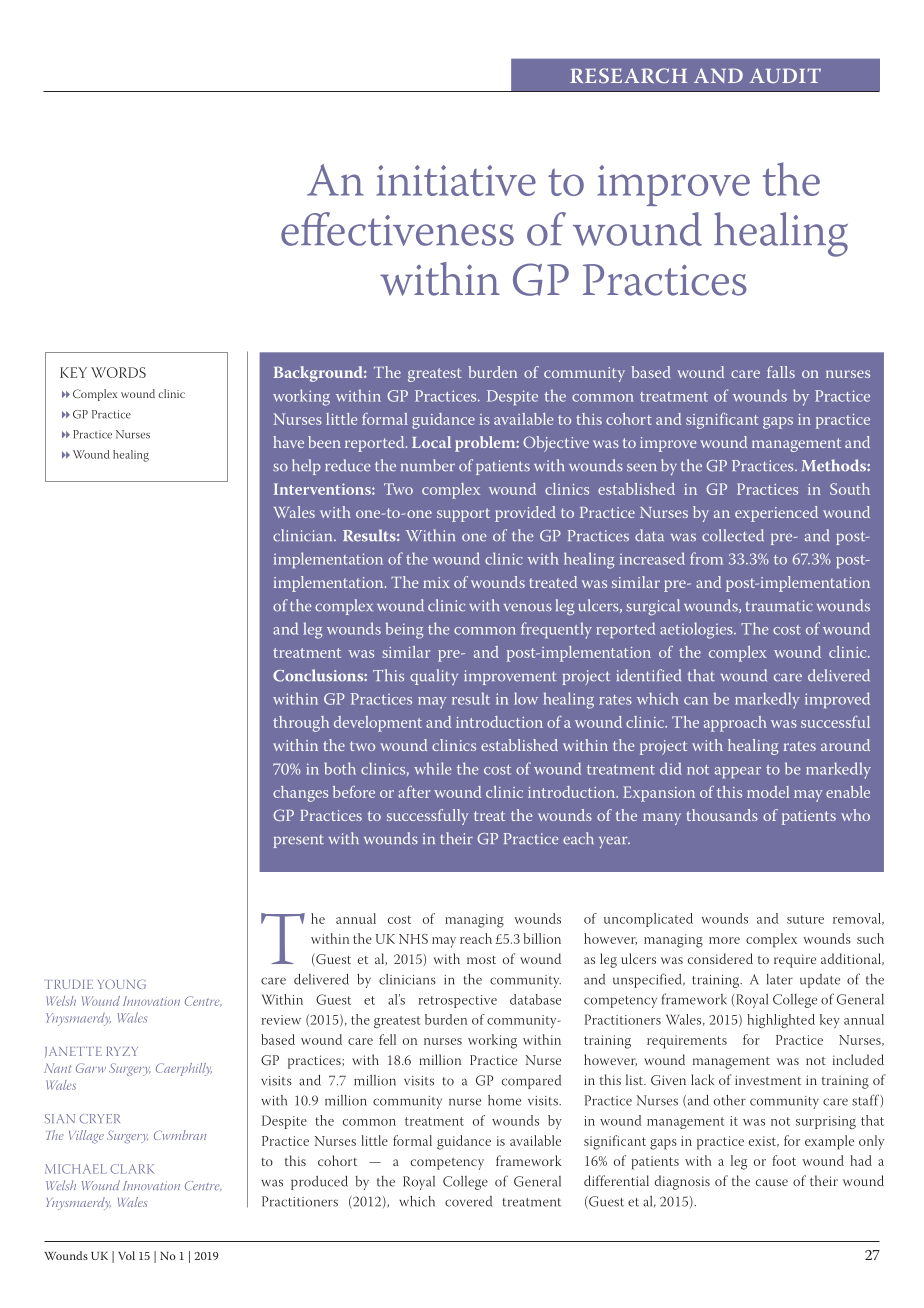 This screenshot has width=924, height=1308. Describe the element at coordinates (785, 75) in the screenshot. I see `AUDIT` at that location.
